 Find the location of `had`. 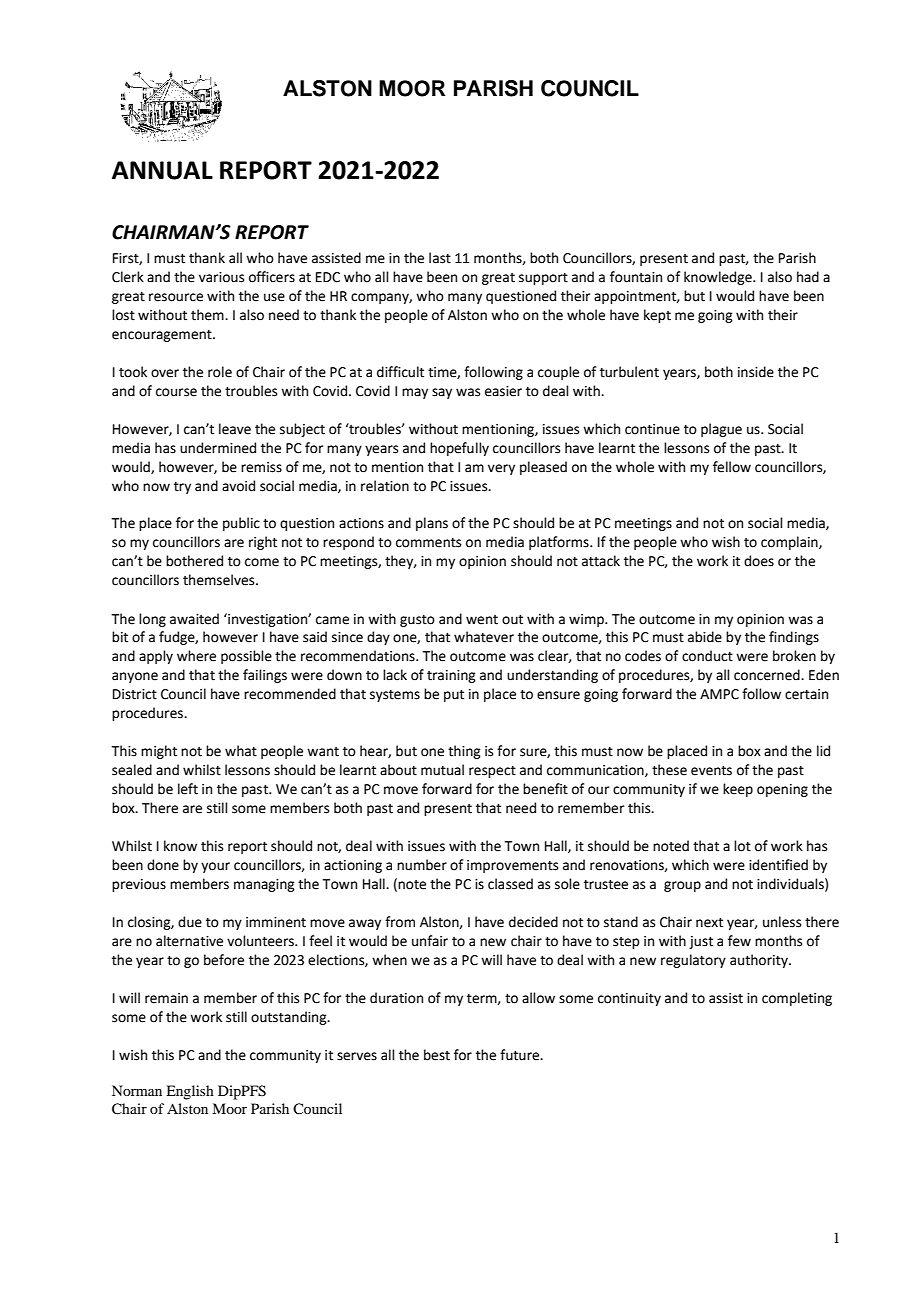

had is located at coordinates (808, 277).
